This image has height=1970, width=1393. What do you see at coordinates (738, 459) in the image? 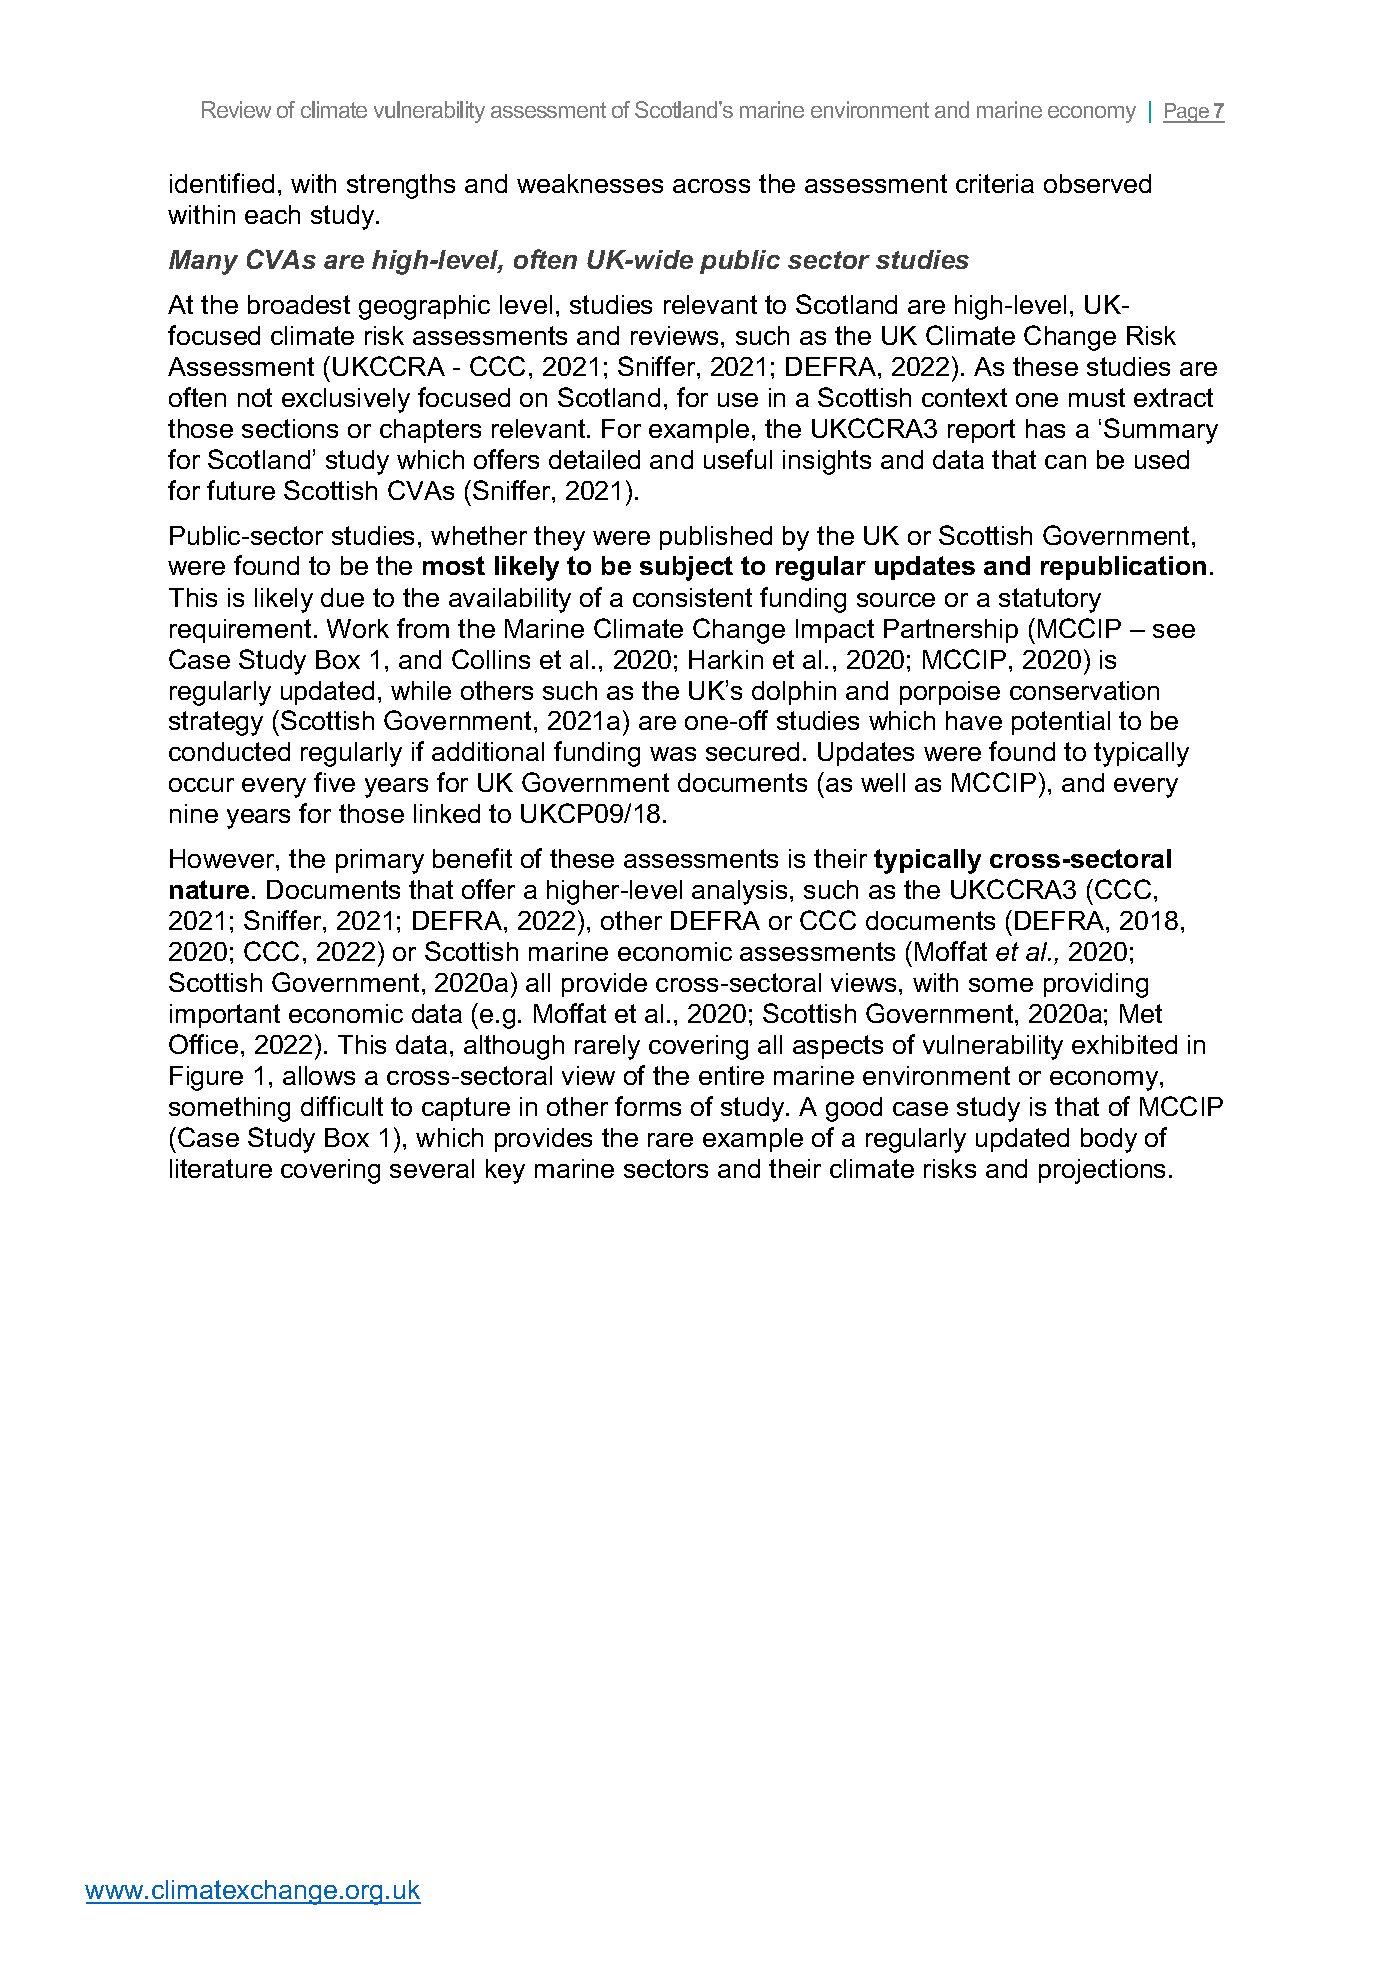
I see `useful` at bounding box center [738, 459].
